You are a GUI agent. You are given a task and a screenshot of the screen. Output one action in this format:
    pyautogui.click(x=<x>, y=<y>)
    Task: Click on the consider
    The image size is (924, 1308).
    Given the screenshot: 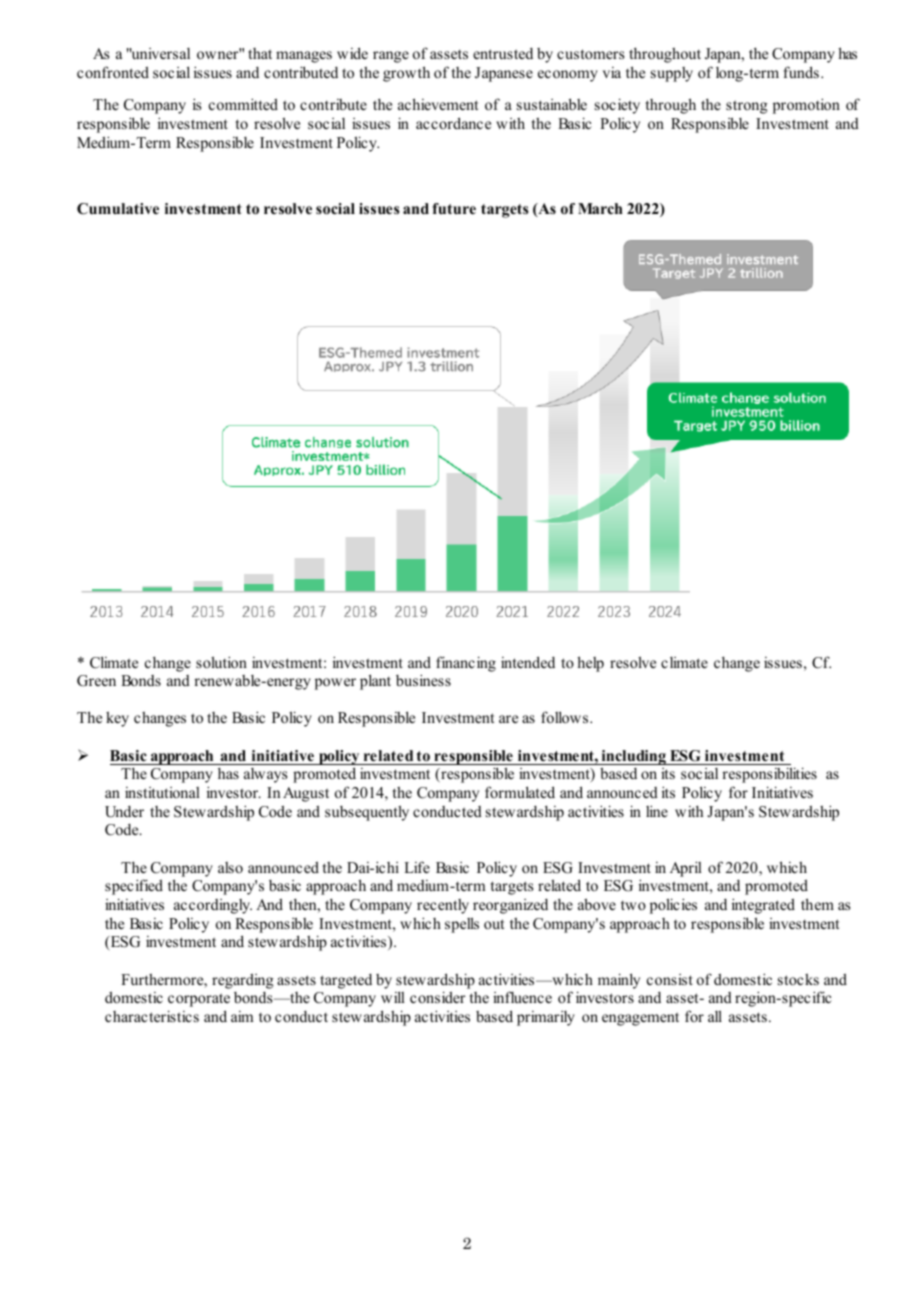 What is the action you would take?
    pyautogui.click(x=437, y=997)
